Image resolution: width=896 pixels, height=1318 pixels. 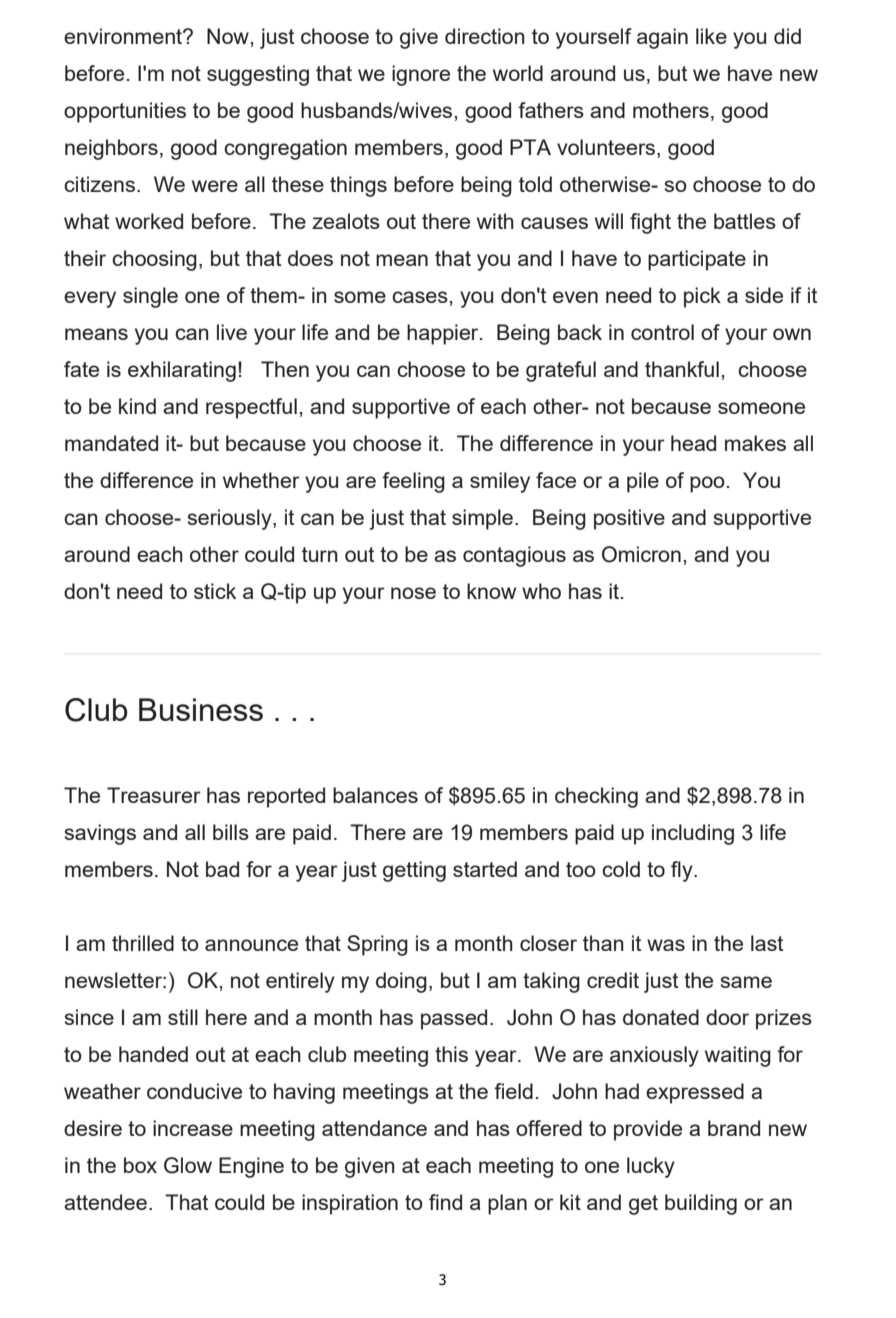 I want to click on like, so click(x=711, y=36).
